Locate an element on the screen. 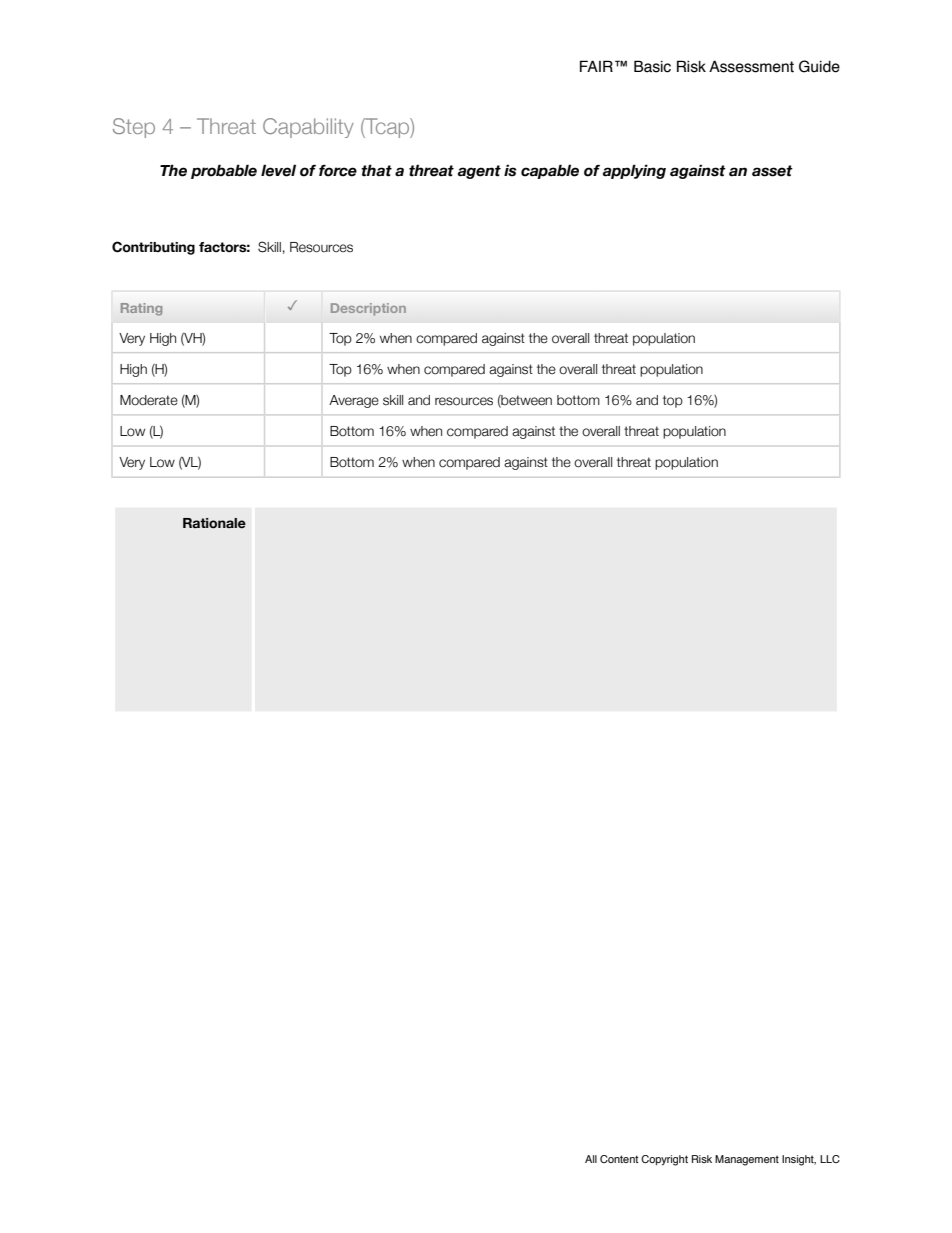 This screenshot has height=1233, width=952. Management is located at coordinates (747, 1160).
